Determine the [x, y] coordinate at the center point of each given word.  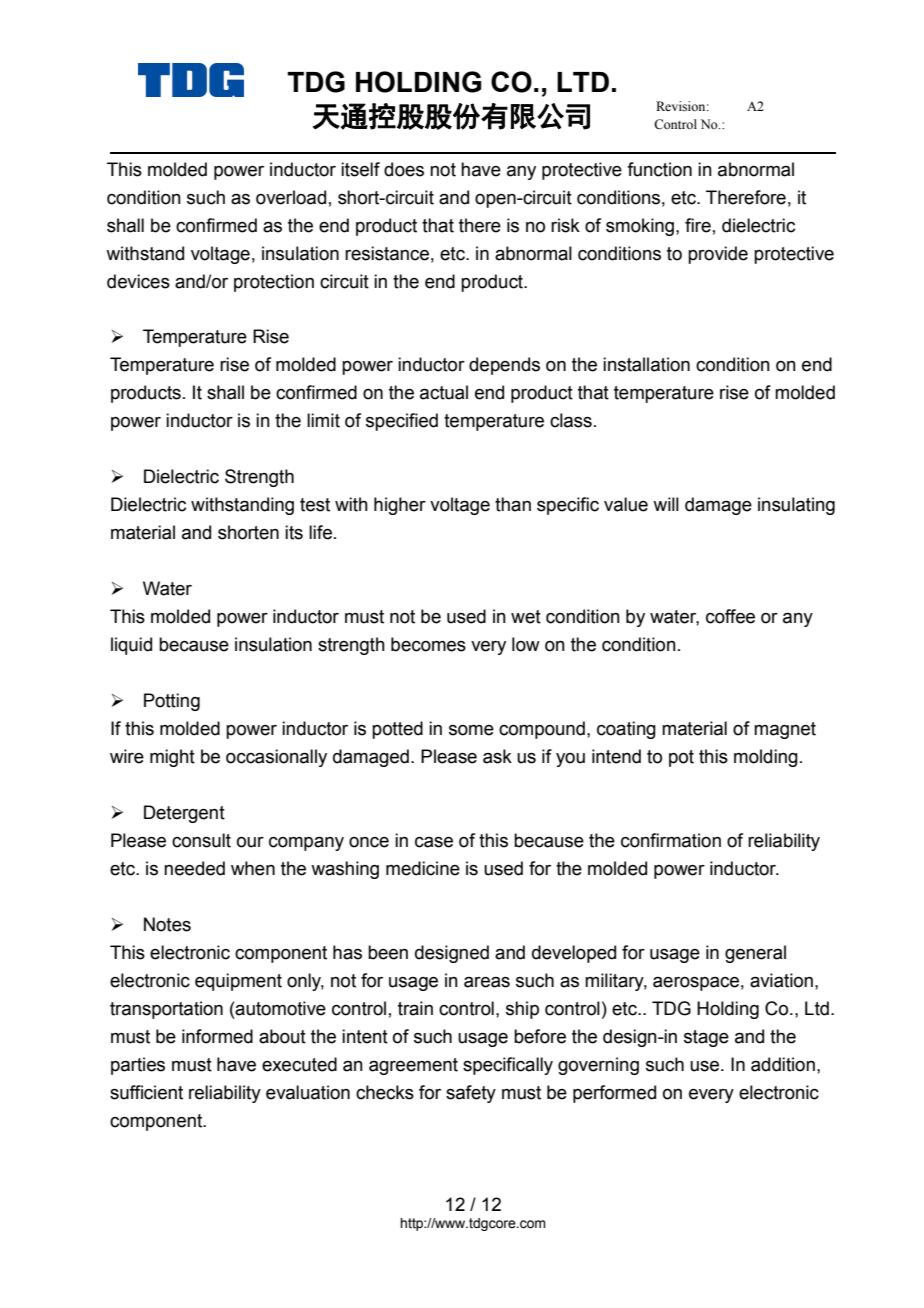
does [404, 169]
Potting [172, 702]
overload [291, 197]
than [513, 504]
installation [646, 364]
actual [444, 392]
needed [194, 868]
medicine [423, 868]
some [471, 730]
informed [217, 1036]
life [320, 532]
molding [766, 758]
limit [323, 420]
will [666, 504]
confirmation [671, 840]
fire [698, 225]
